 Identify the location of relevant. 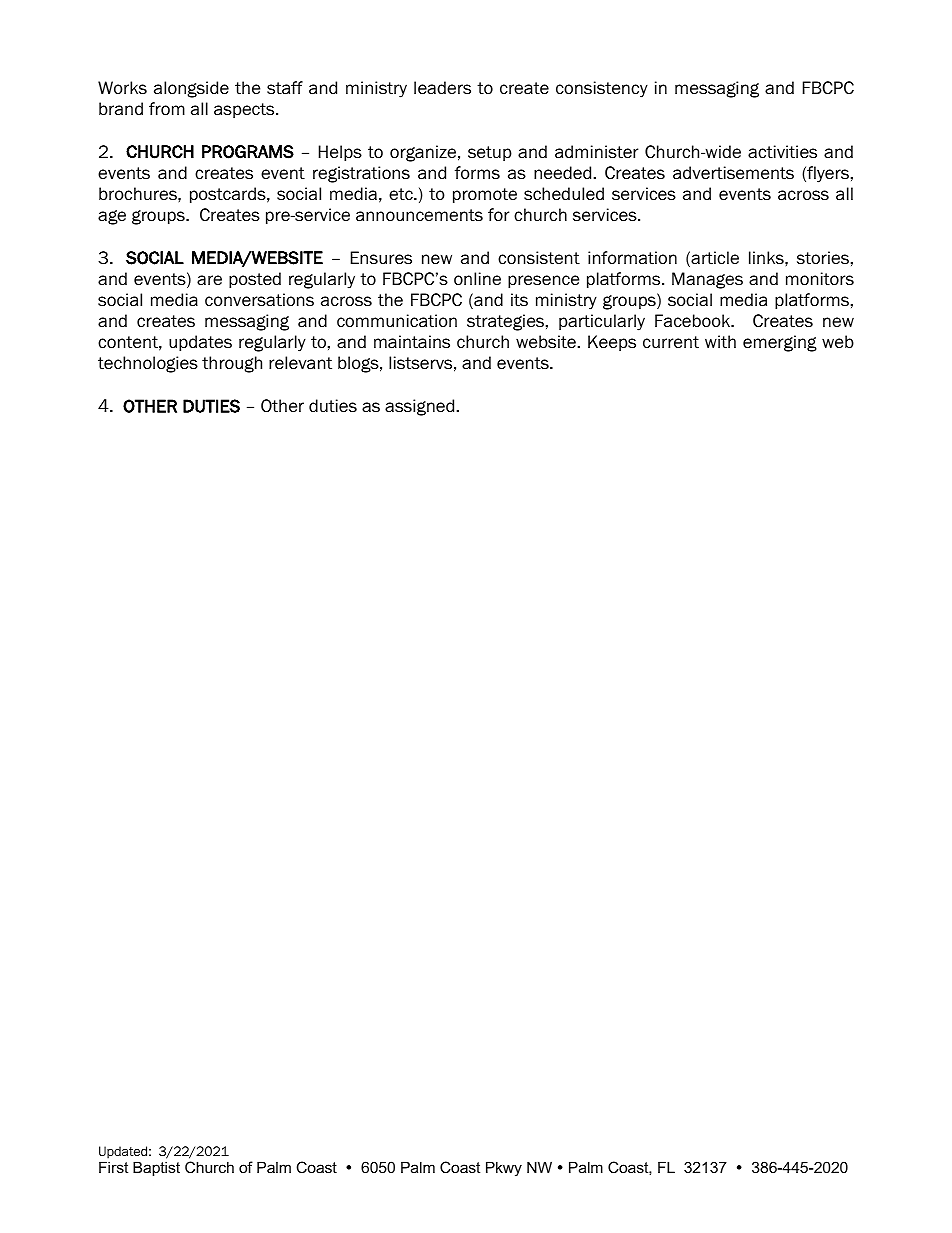
(300, 363).
